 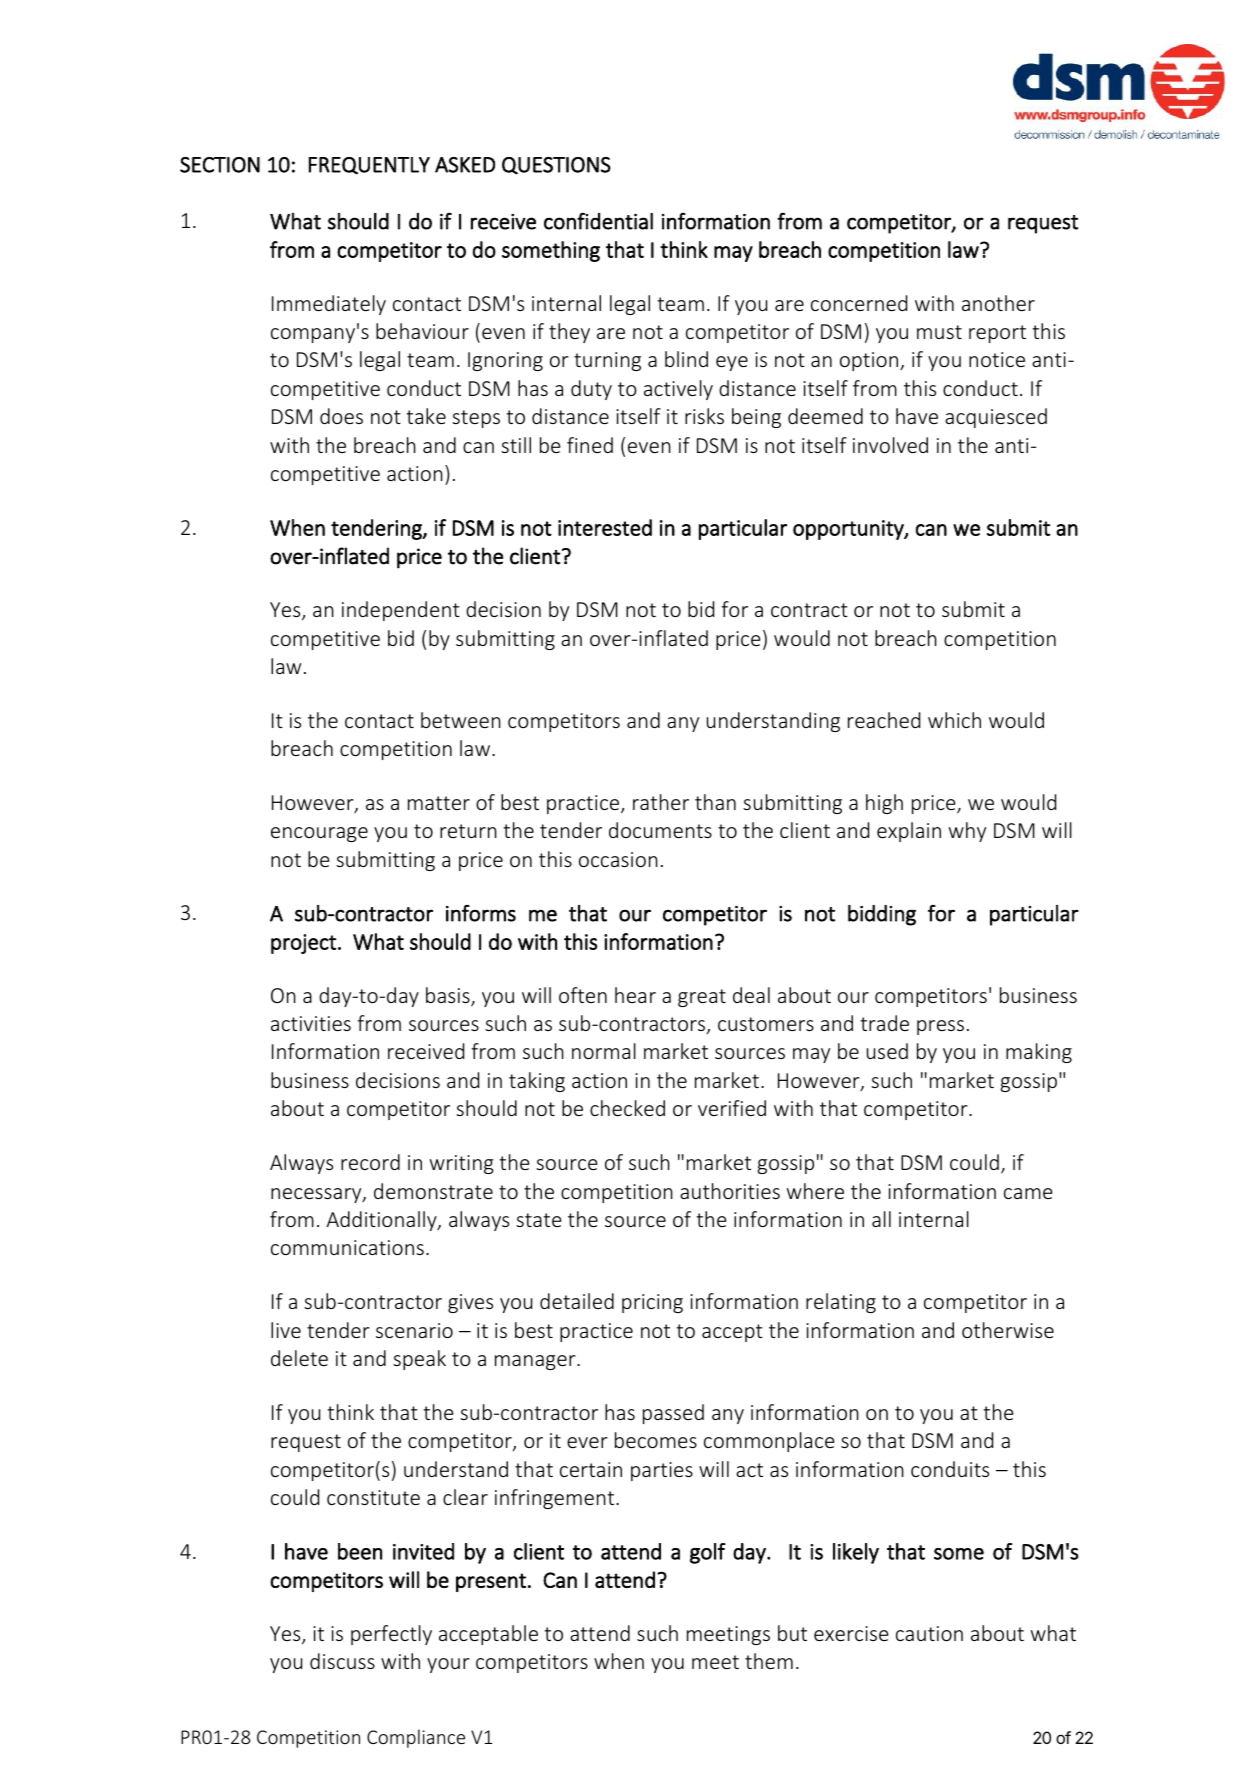 I want to click on bidding, so click(x=882, y=915).
